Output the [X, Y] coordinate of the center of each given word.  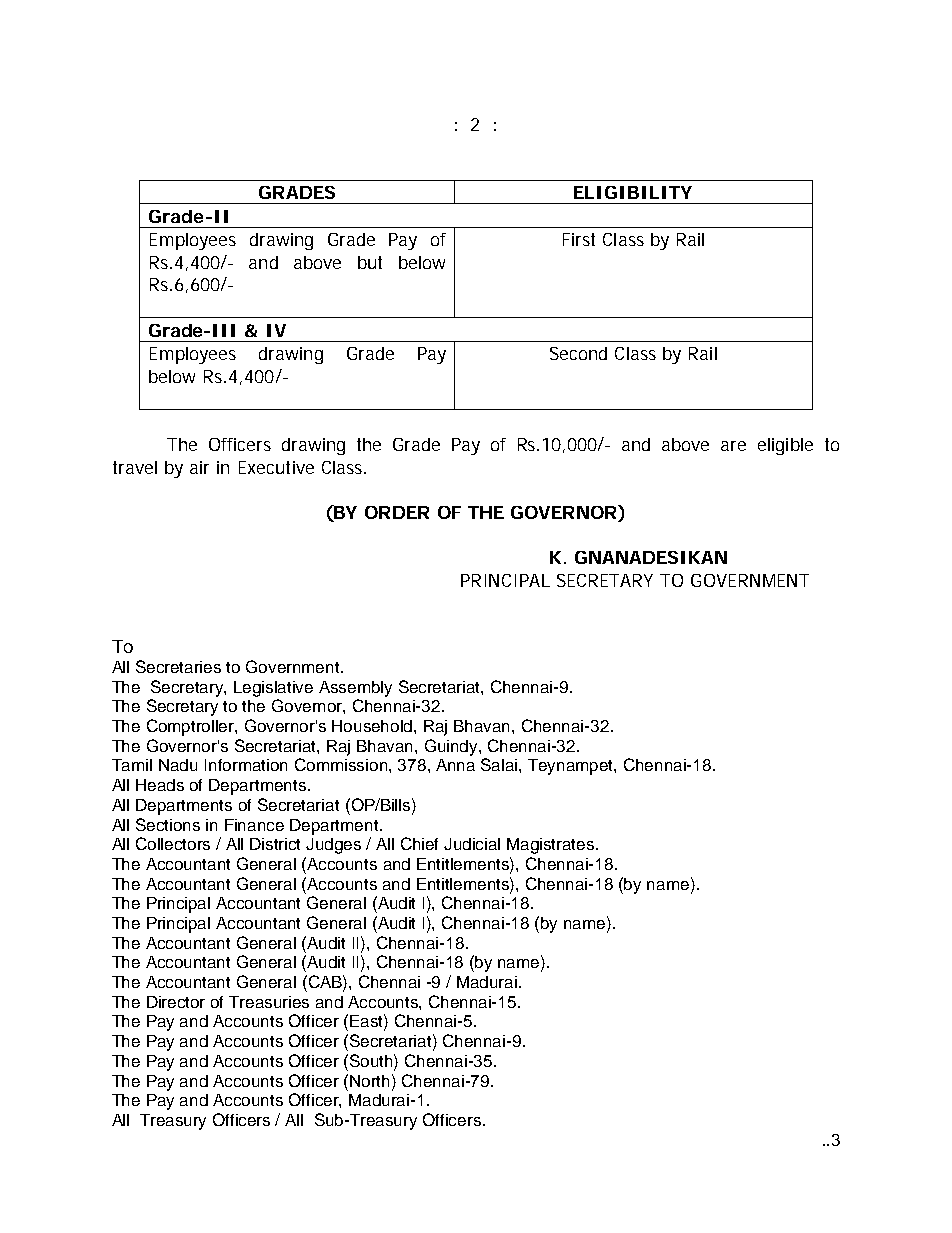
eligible [785, 446]
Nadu [178, 765]
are [733, 446]
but [370, 262]
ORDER [397, 512]
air [199, 467]
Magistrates [552, 846]
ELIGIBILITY [633, 192]
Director [176, 1002]
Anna [455, 765]
